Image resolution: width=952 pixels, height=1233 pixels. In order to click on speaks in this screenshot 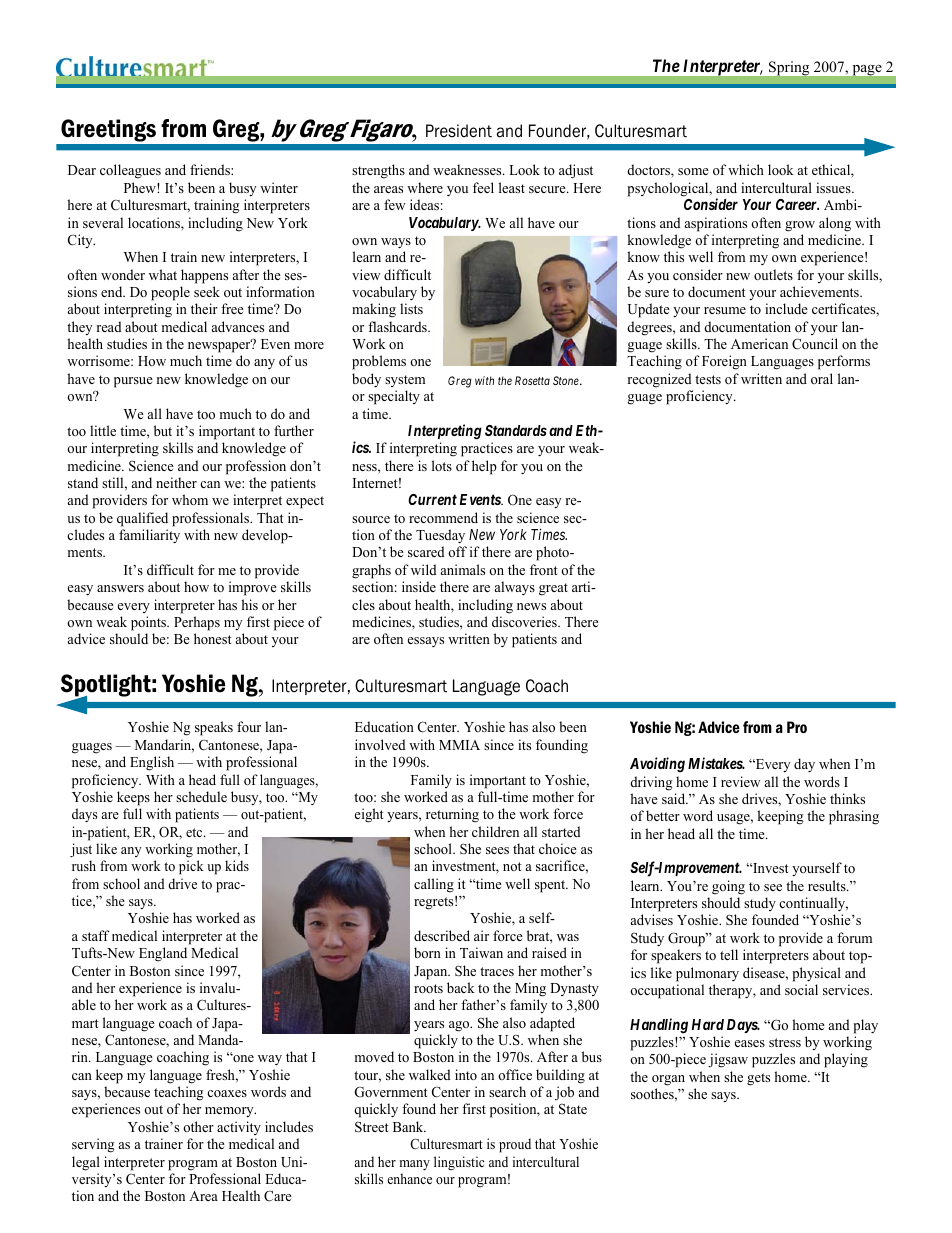, I will do `click(214, 728)`.
